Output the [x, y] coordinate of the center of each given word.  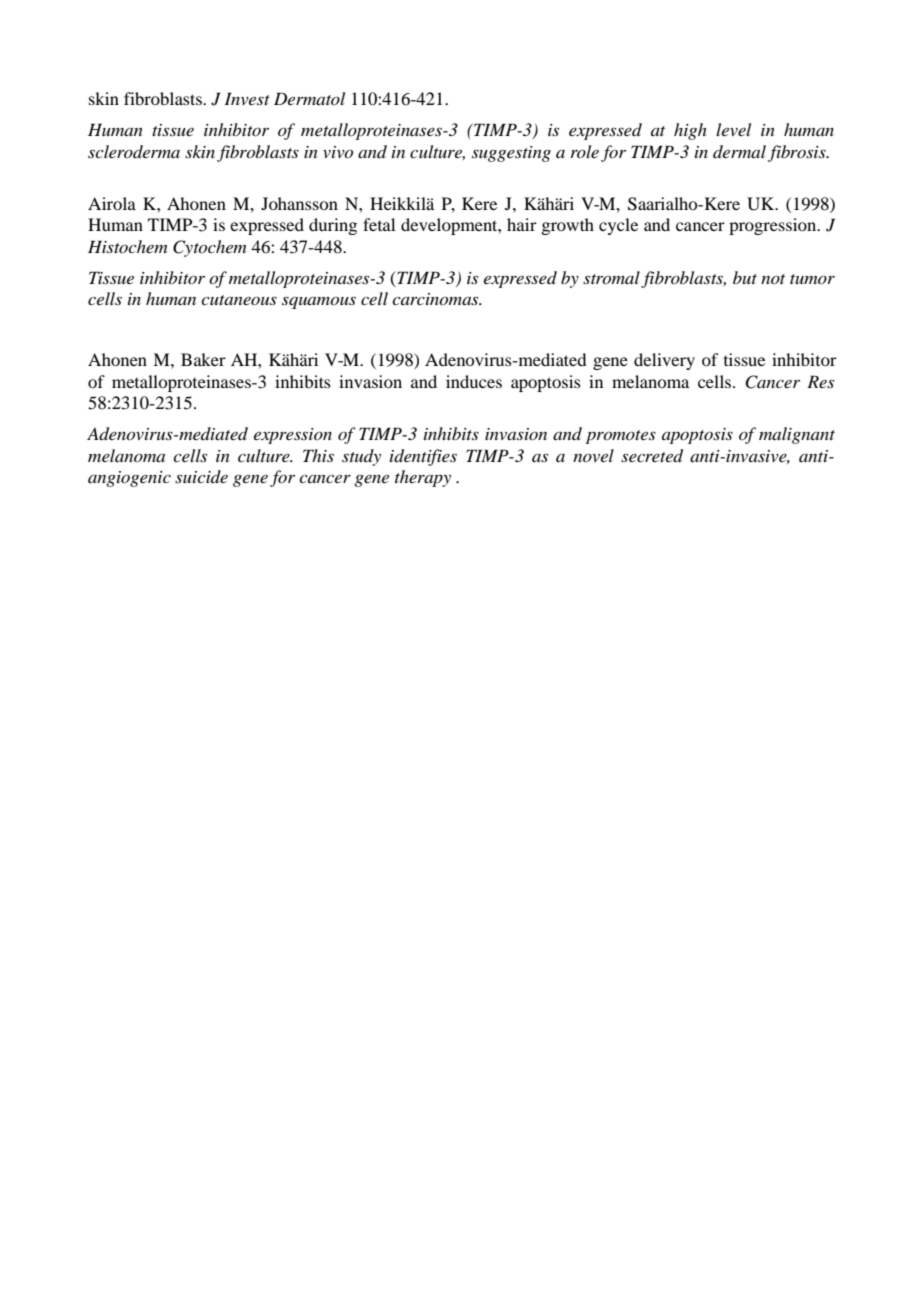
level [733, 129]
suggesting [511, 154]
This [318, 455]
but [745, 277]
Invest [247, 98]
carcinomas [436, 299]
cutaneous [239, 300]
